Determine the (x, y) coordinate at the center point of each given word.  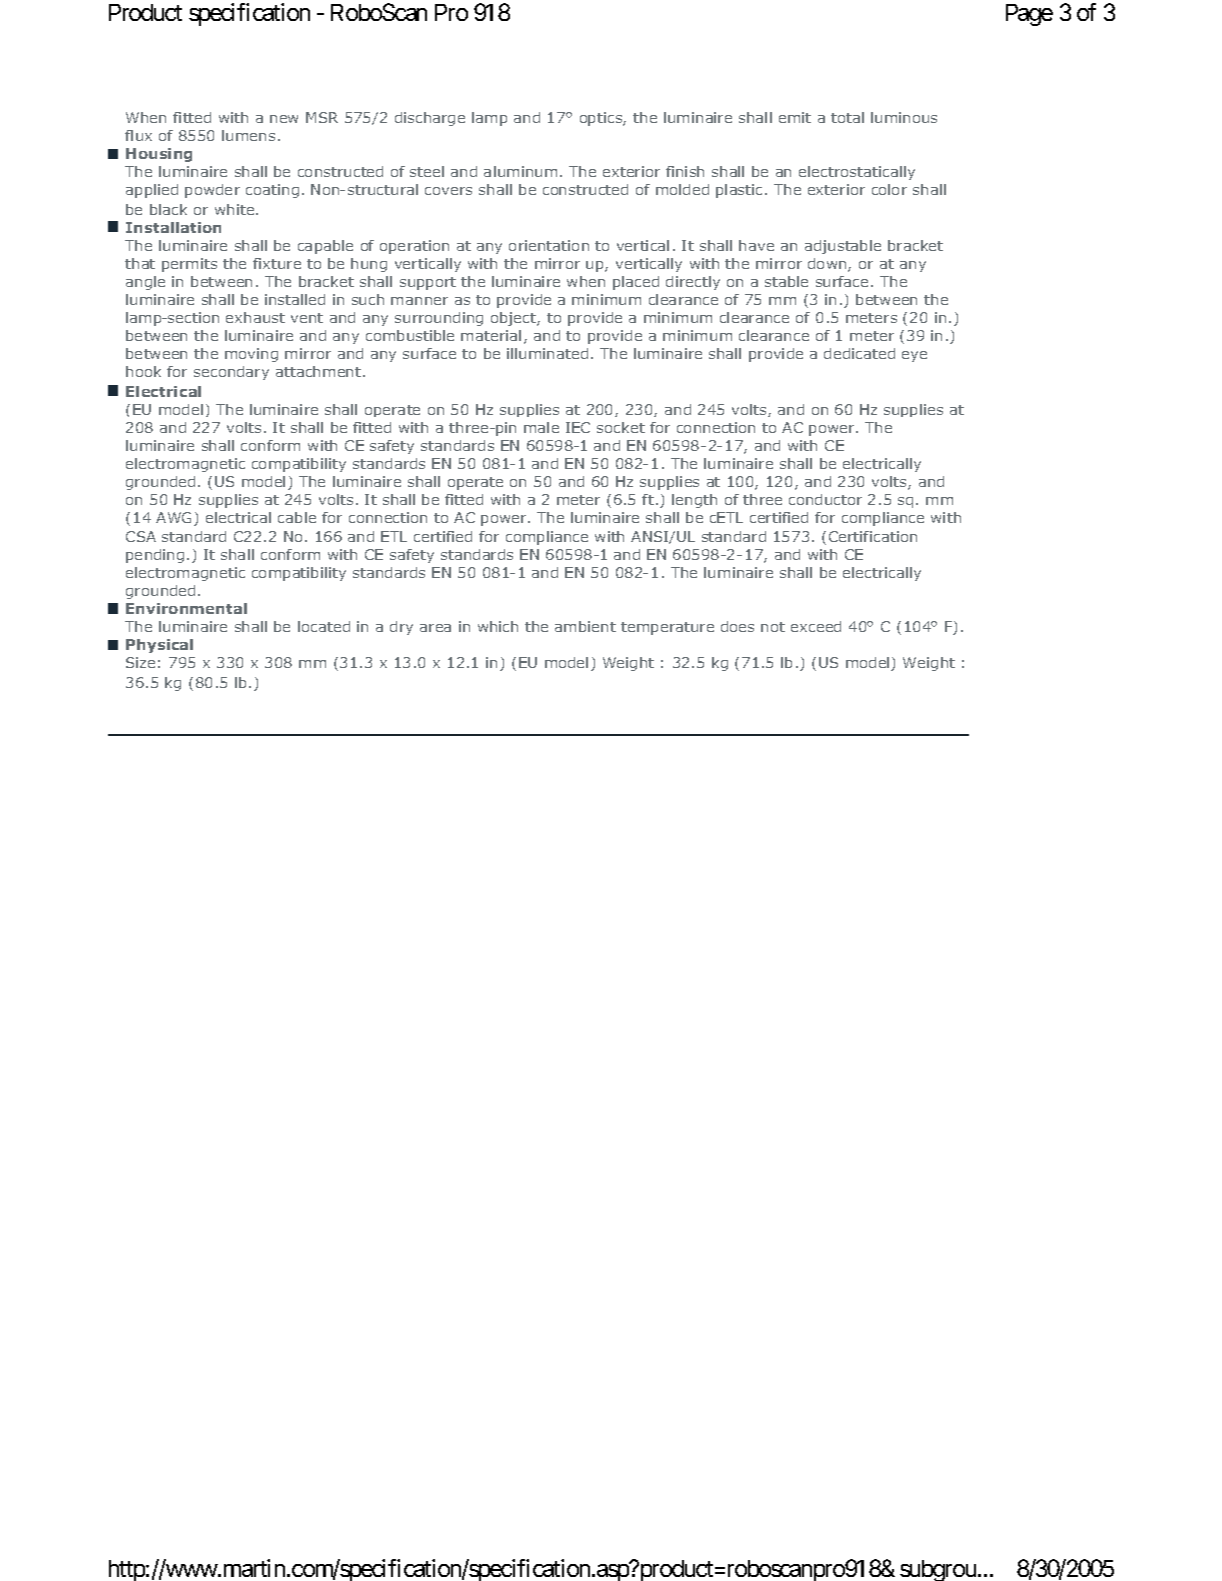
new (284, 119)
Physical (159, 646)
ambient (585, 626)
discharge (430, 119)
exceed (816, 626)
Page (1029, 15)
